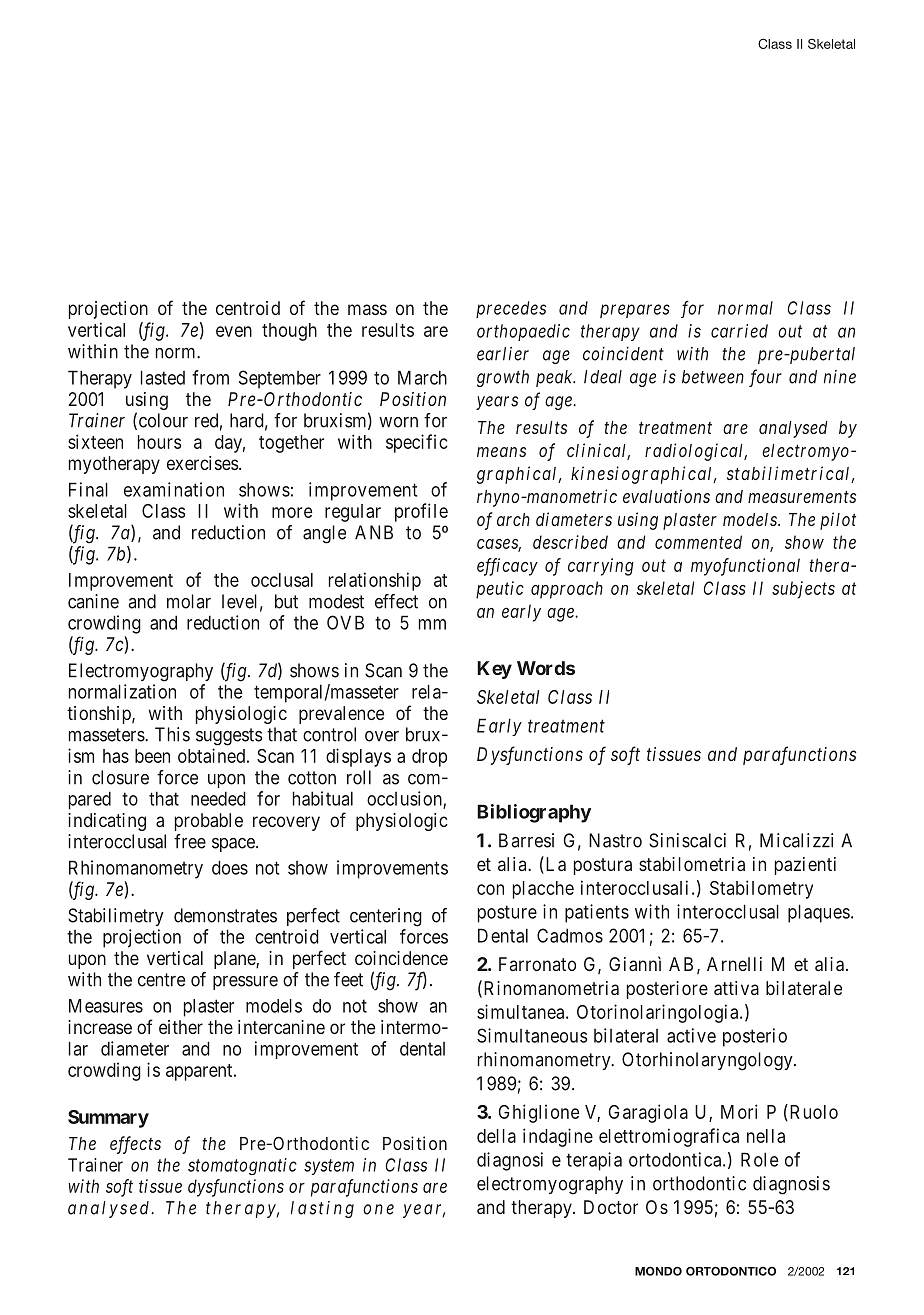  Describe the element at coordinates (189, 601) in the screenshot. I see `molar` at that location.
